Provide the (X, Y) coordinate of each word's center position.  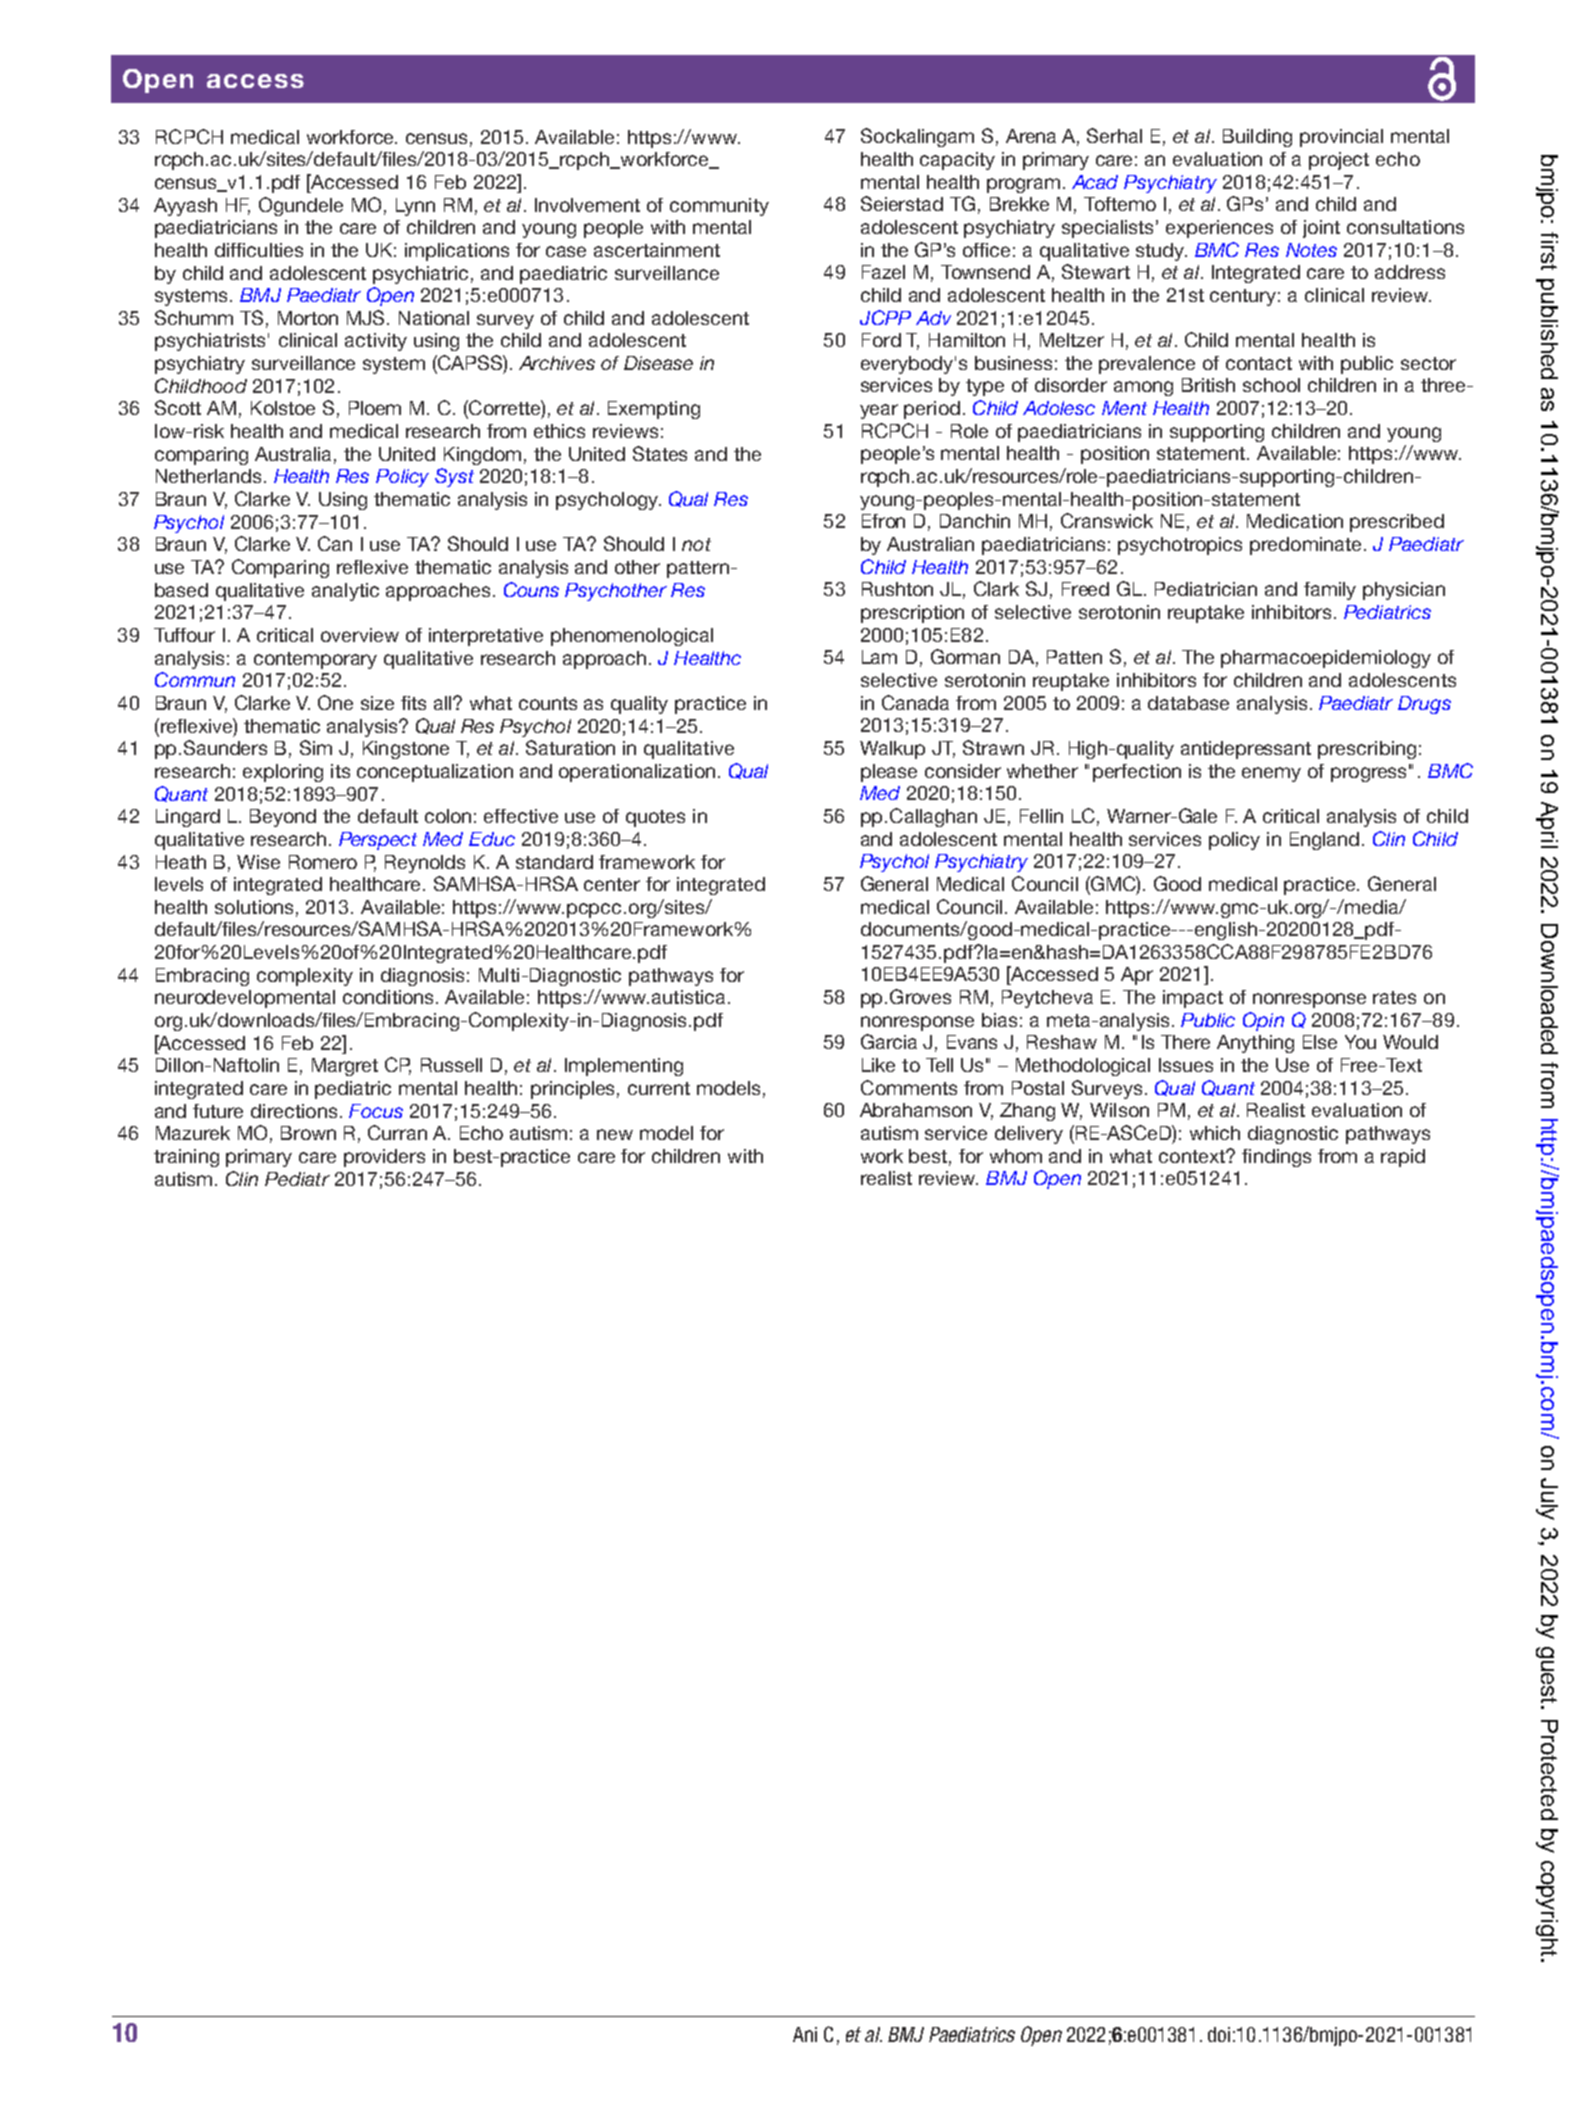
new (615, 1134)
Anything (1255, 1044)
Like (878, 1065)
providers (384, 1158)
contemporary (315, 660)
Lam (879, 657)
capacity (957, 161)
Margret (345, 1067)
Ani (805, 2034)
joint (1321, 229)
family (1330, 591)
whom (1016, 1156)
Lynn (415, 207)
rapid (1403, 1158)
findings (1276, 1158)
